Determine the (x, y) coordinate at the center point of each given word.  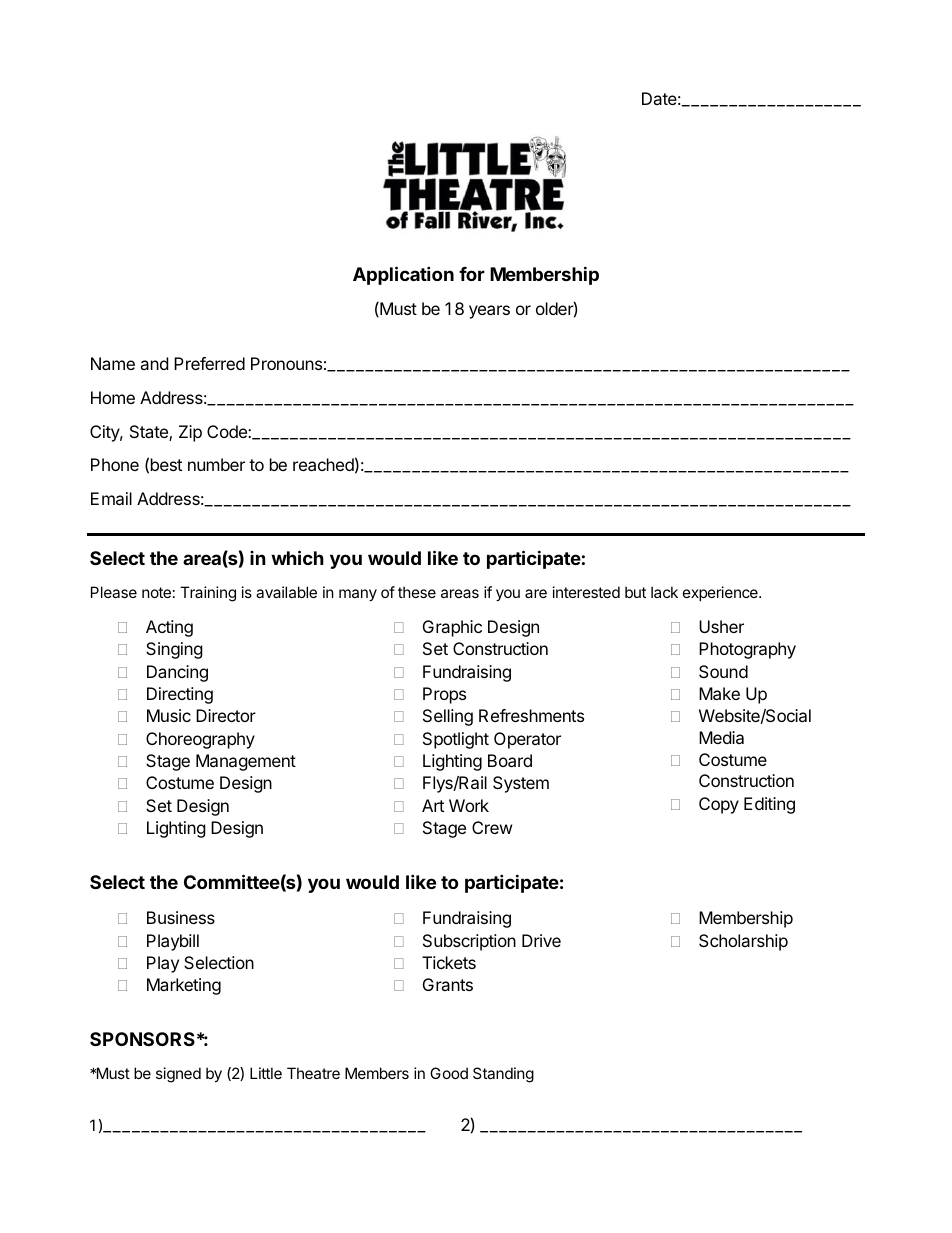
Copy (719, 805)
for (472, 274)
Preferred (209, 363)
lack (664, 592)
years (489, 312)
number (216, 464)
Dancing (177, 673)
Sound (723, 671)
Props (444, 695)
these (417, 592)
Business (181, 917)
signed (178, 1075)
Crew (492, 827)
